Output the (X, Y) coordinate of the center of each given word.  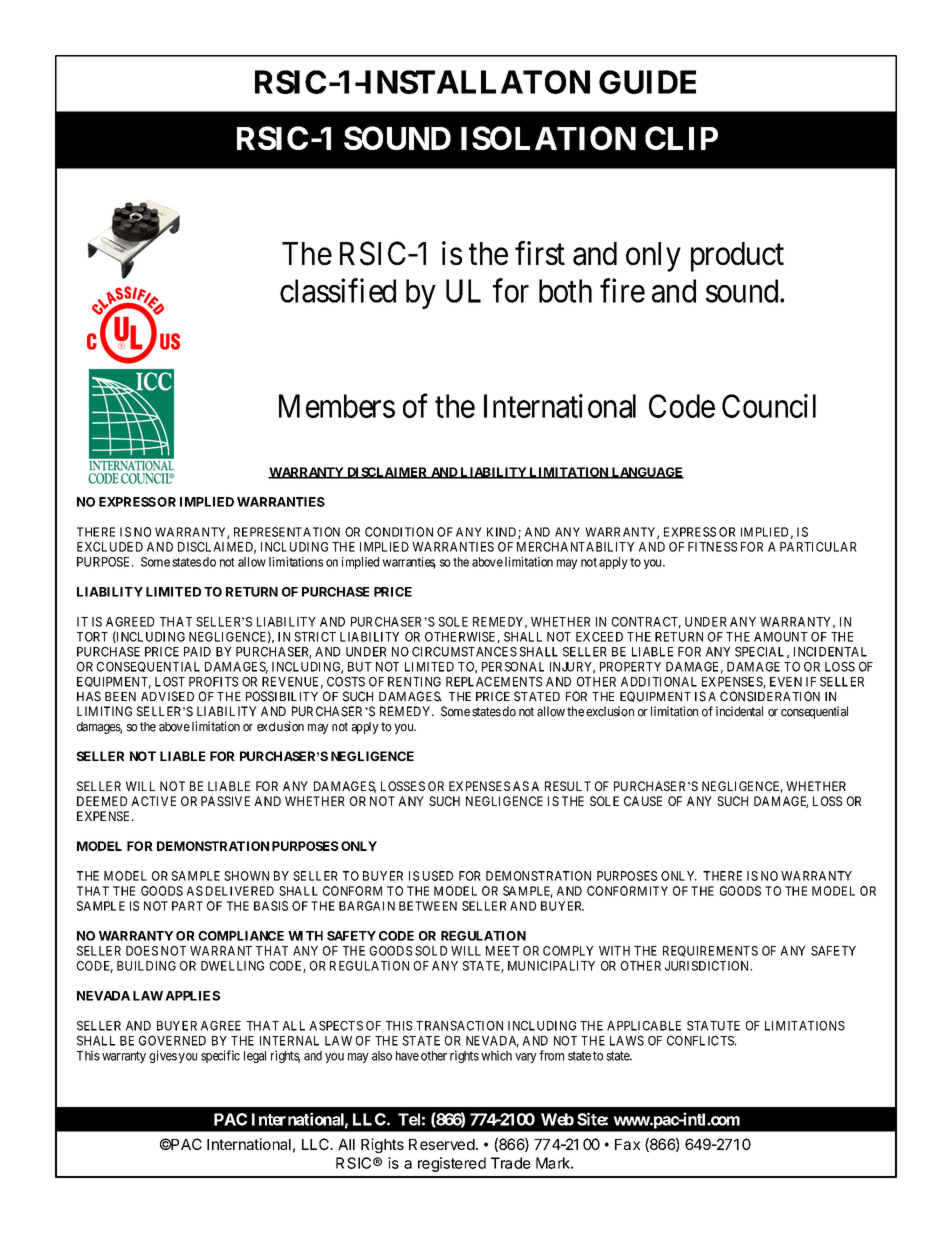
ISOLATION (548, 138)
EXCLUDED (110, 547)
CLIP (681, 138)
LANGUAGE (647, 473)
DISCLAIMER (387, 473)
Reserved (442, 1144)
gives (163, 1056)
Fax (627, 1144)
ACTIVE (153, 801)
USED (438, 876)
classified (338, 290)
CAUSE (643, 801)
